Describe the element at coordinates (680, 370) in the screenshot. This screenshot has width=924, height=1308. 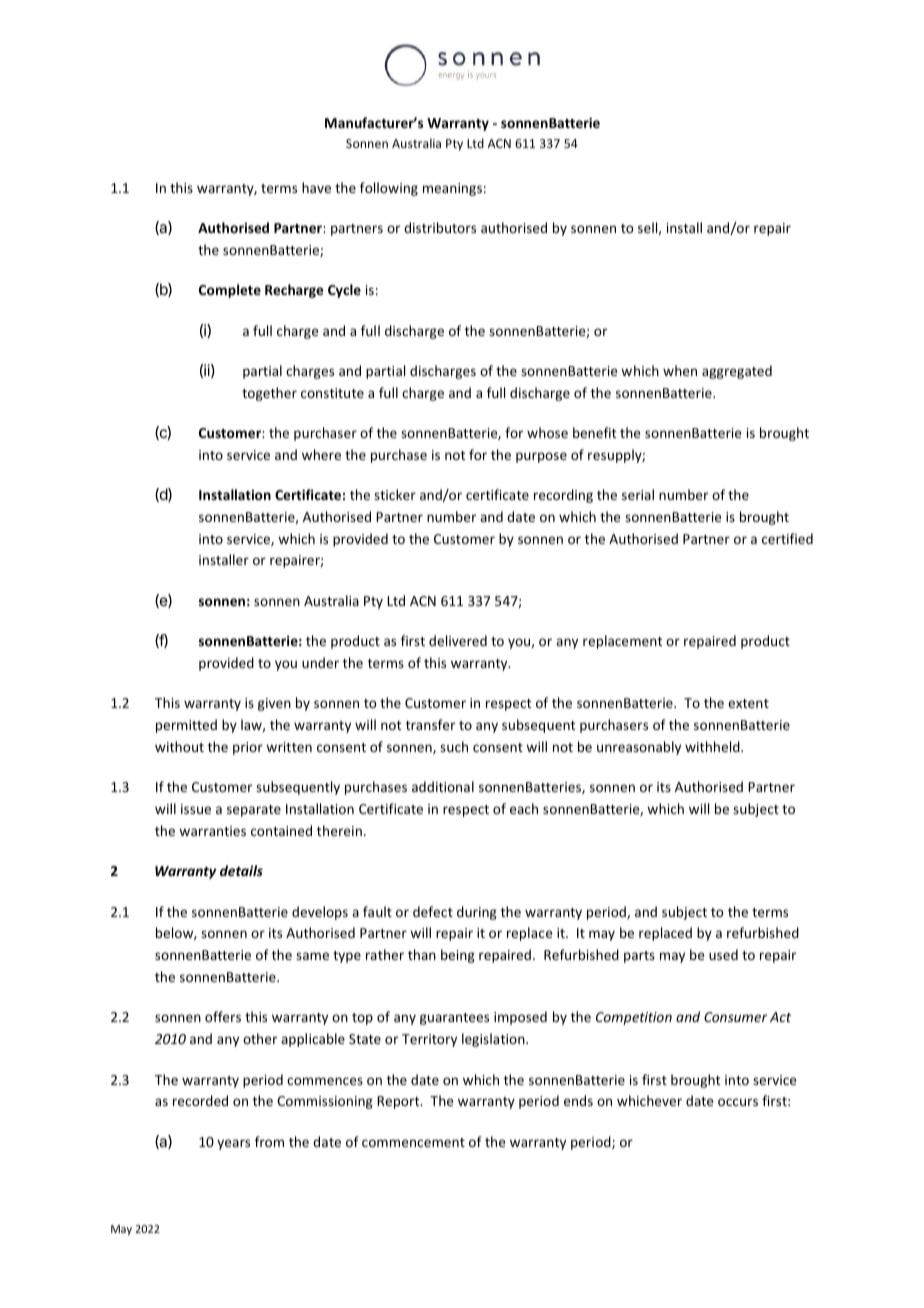
I see `when` at that location.
